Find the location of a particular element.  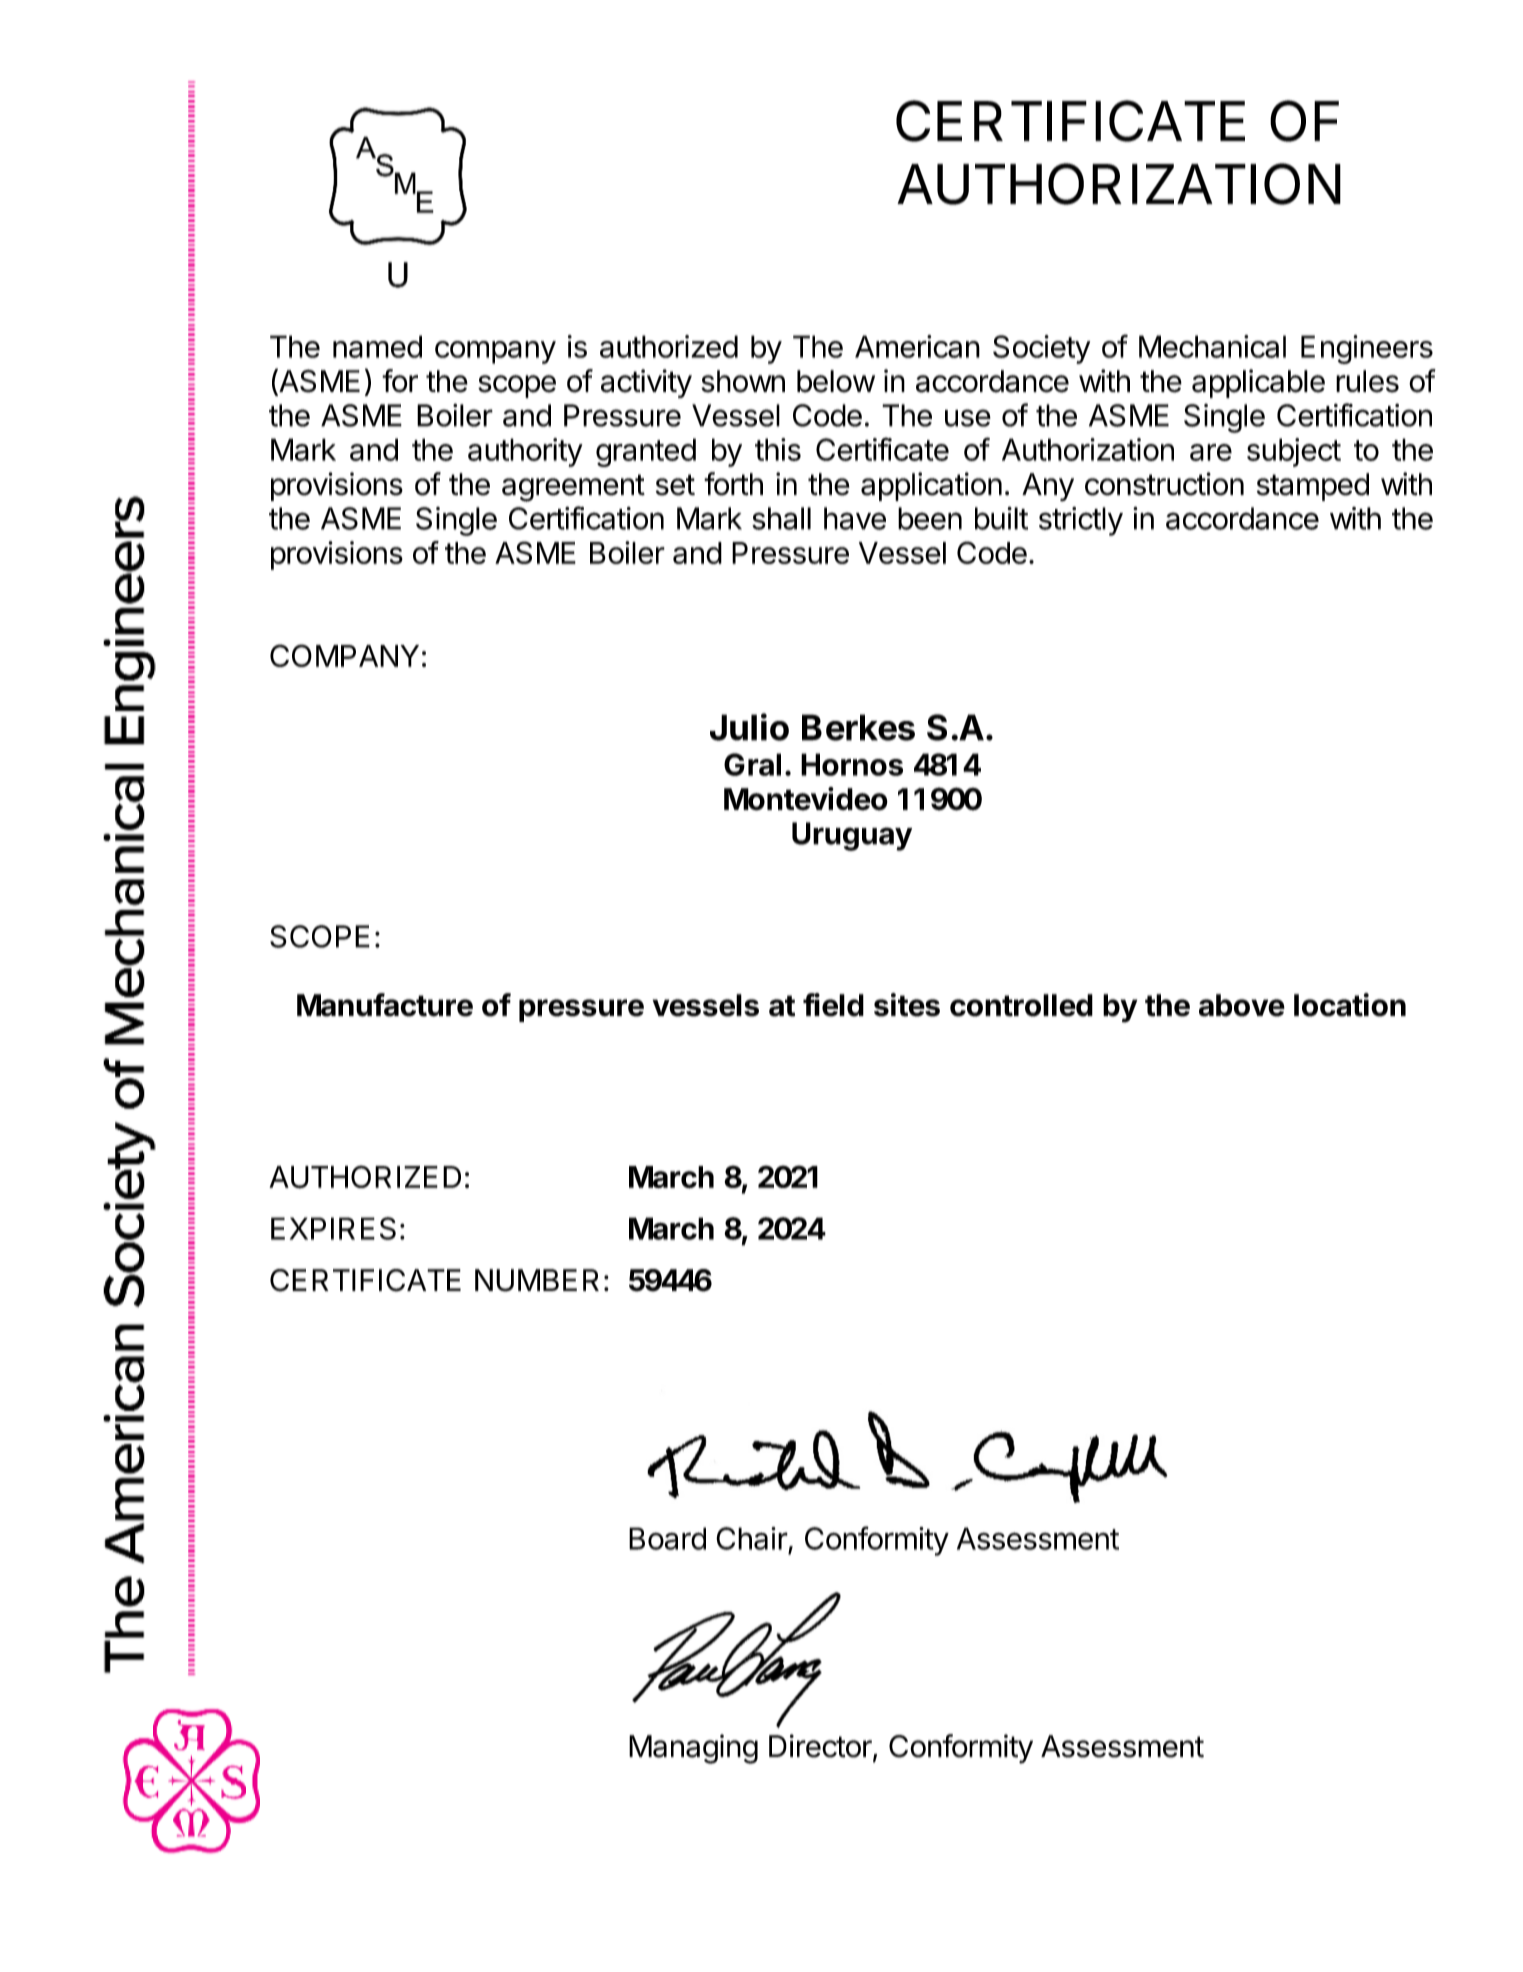

location is located at coordinates (1350, 1005).
